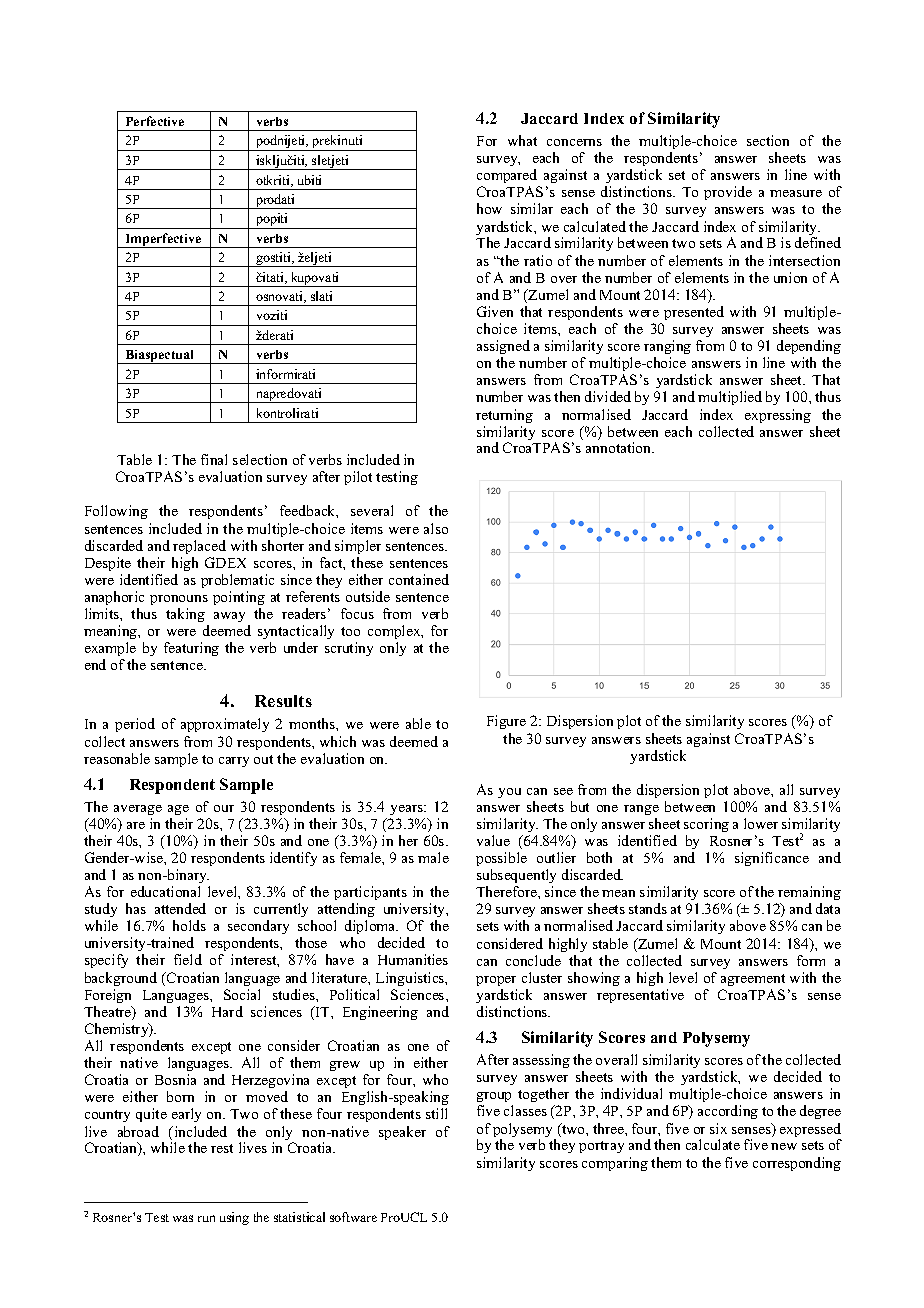 This screenshot has width=924, height=1308. What do you see at coordinates (522, 140) in the screenshot?
I see `what` at bounding box center [522, 140].
